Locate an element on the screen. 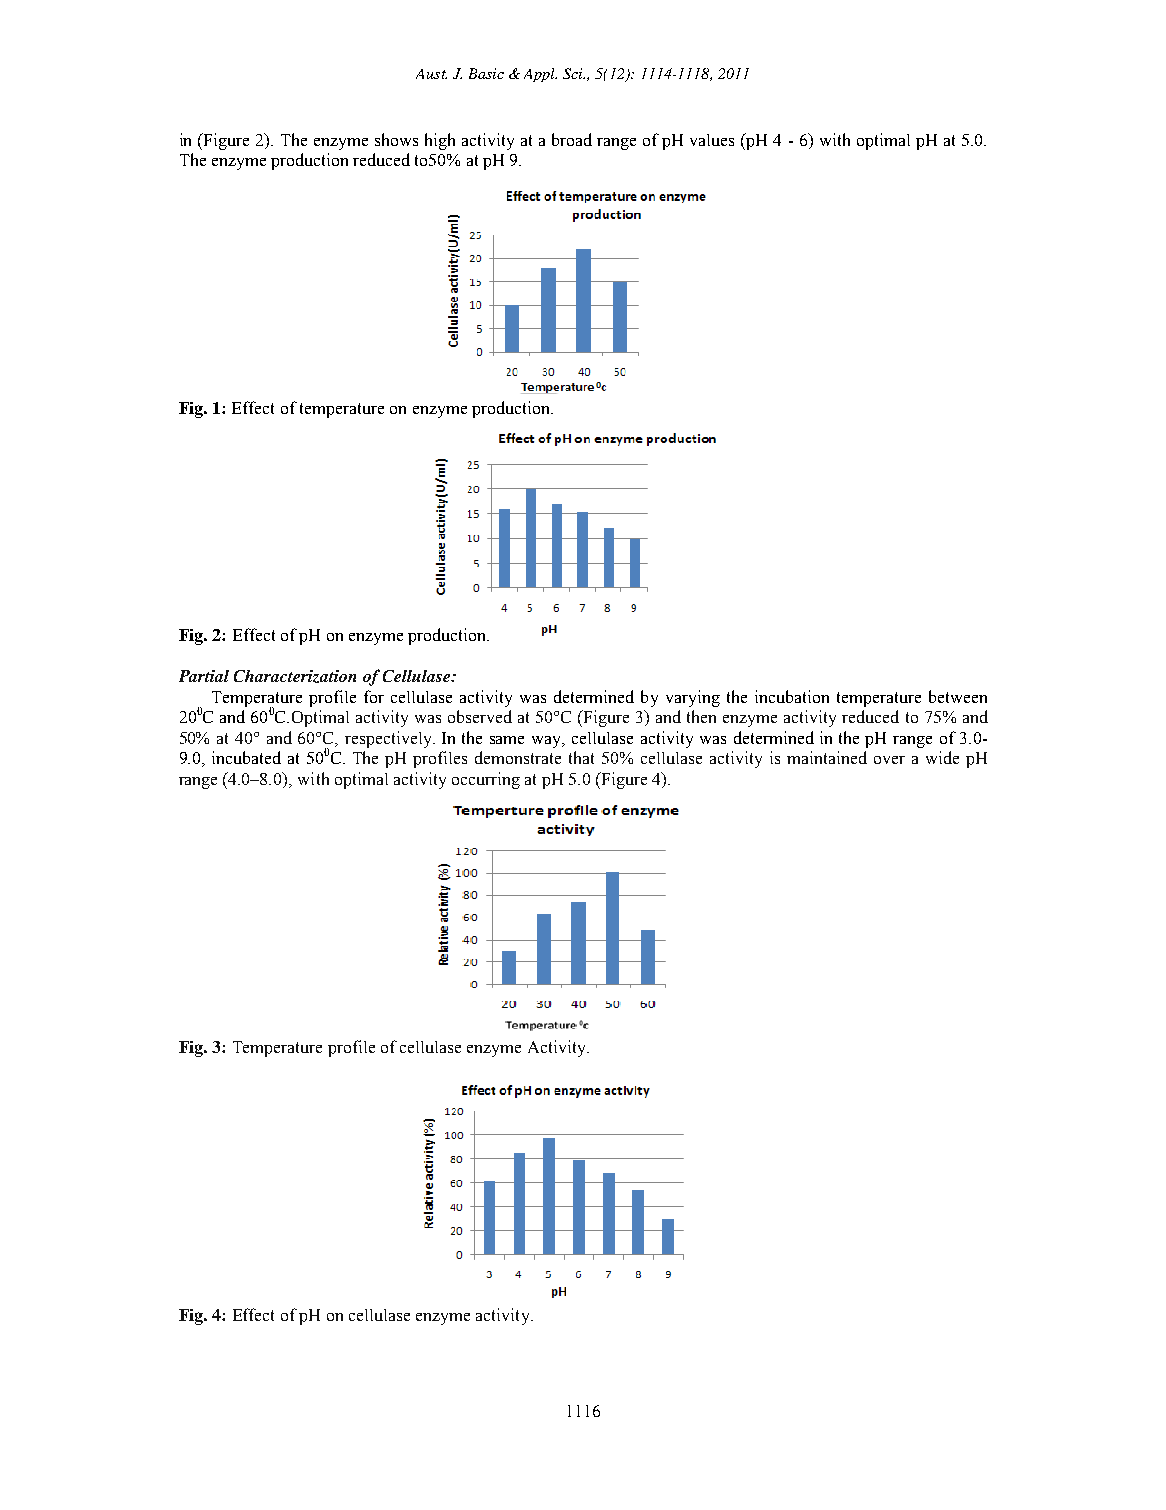 The height and width of the screenshot is (1510, 1166). varying is located at coordinates (693, 698).
